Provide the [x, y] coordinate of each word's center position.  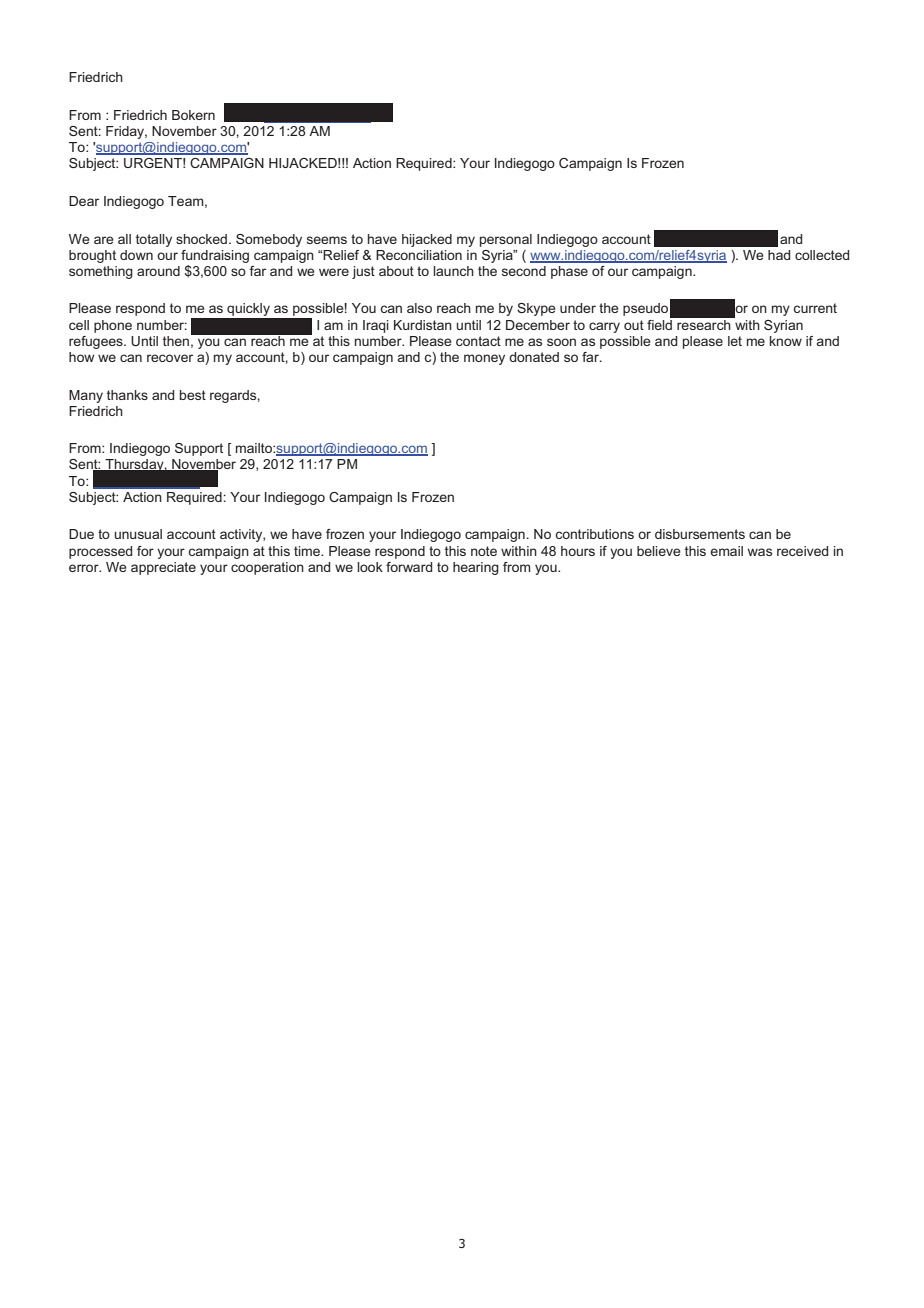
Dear [84, 201]
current [815, 308]
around [158, 271]
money [484, 359]
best [193, 395]
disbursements [700, 534]
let [735, 341]
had [779, 255]
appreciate [163, 568]
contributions [595, 534]
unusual [138, 534]
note [484, 551]
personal [506, 240]
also [419, 308]
